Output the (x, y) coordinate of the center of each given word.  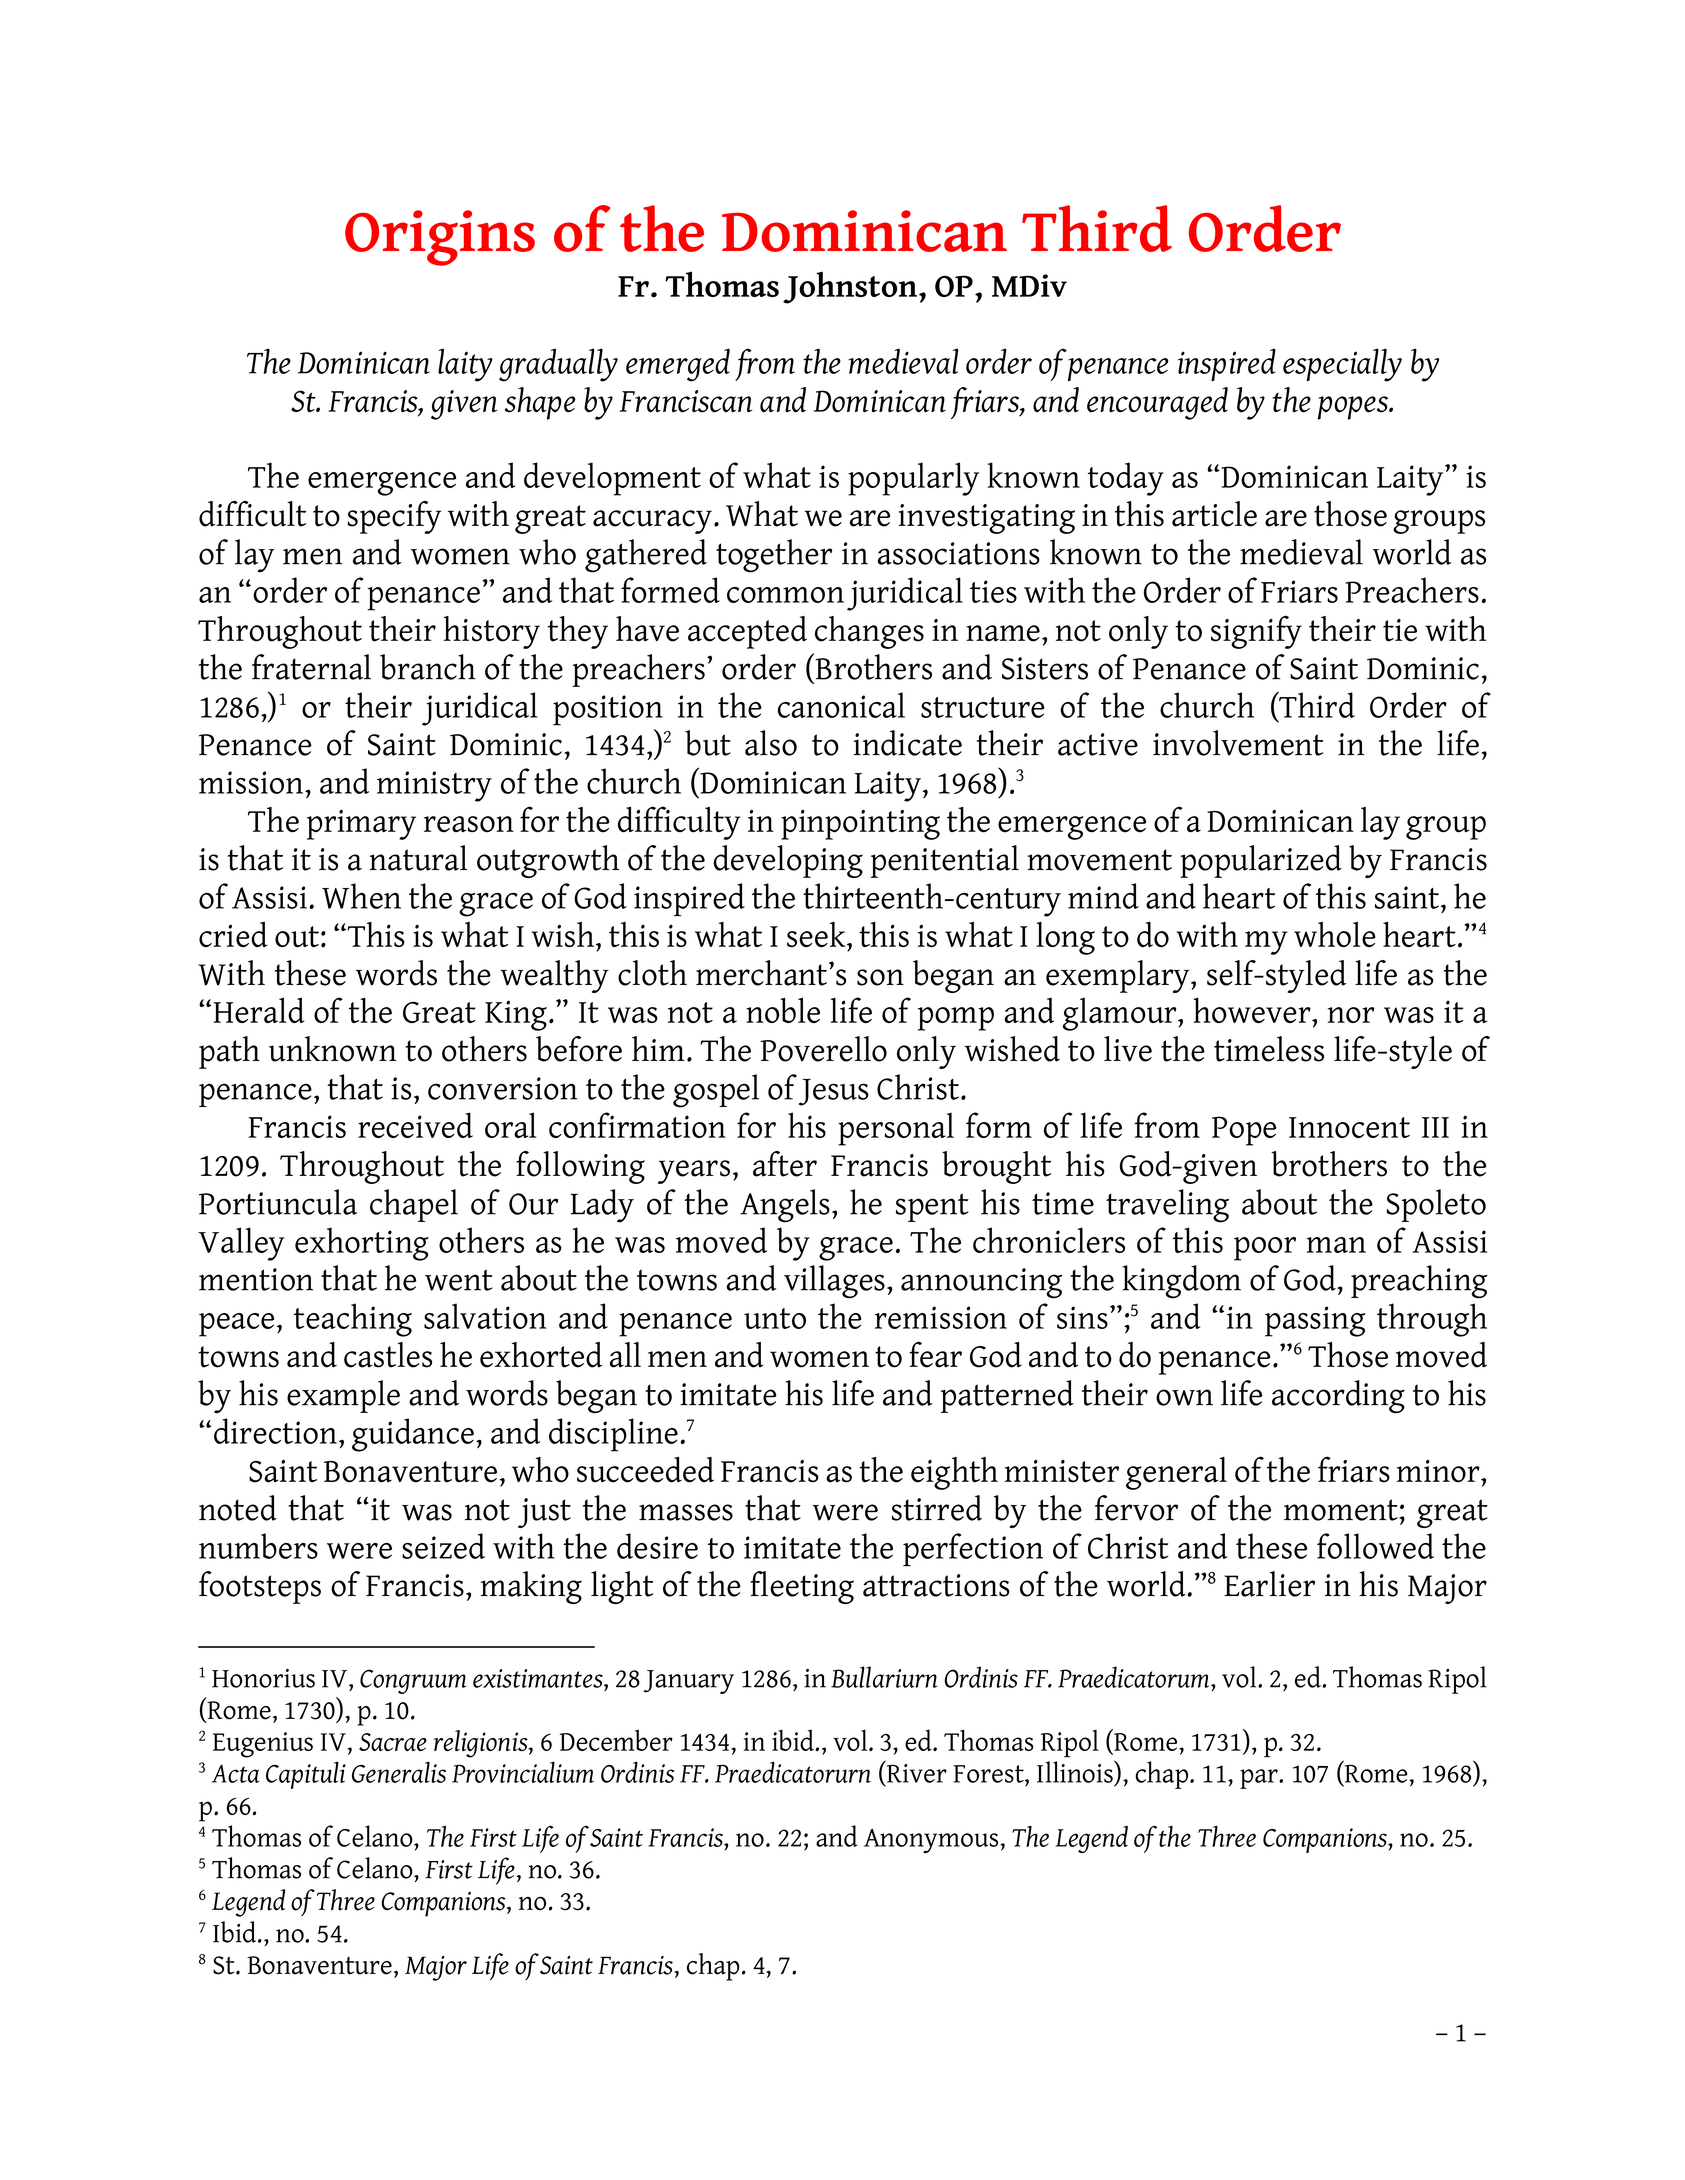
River (915, 1773)
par (1260, 1779)
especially (1342, 365)
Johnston (850, 287)
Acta (236, 1773)
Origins (440, 238)
